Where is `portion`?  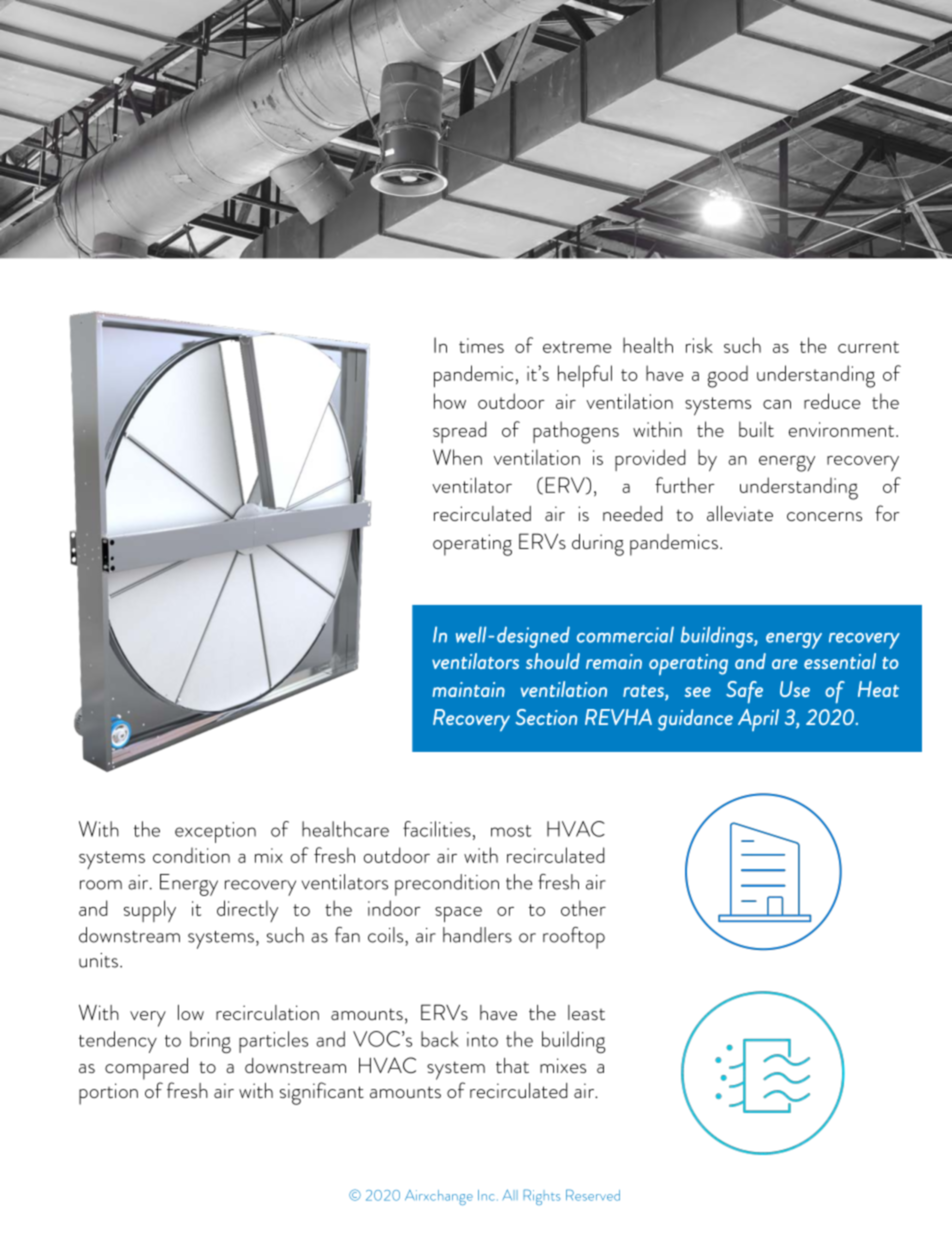
portion is located at coordinates (108, 1094).
